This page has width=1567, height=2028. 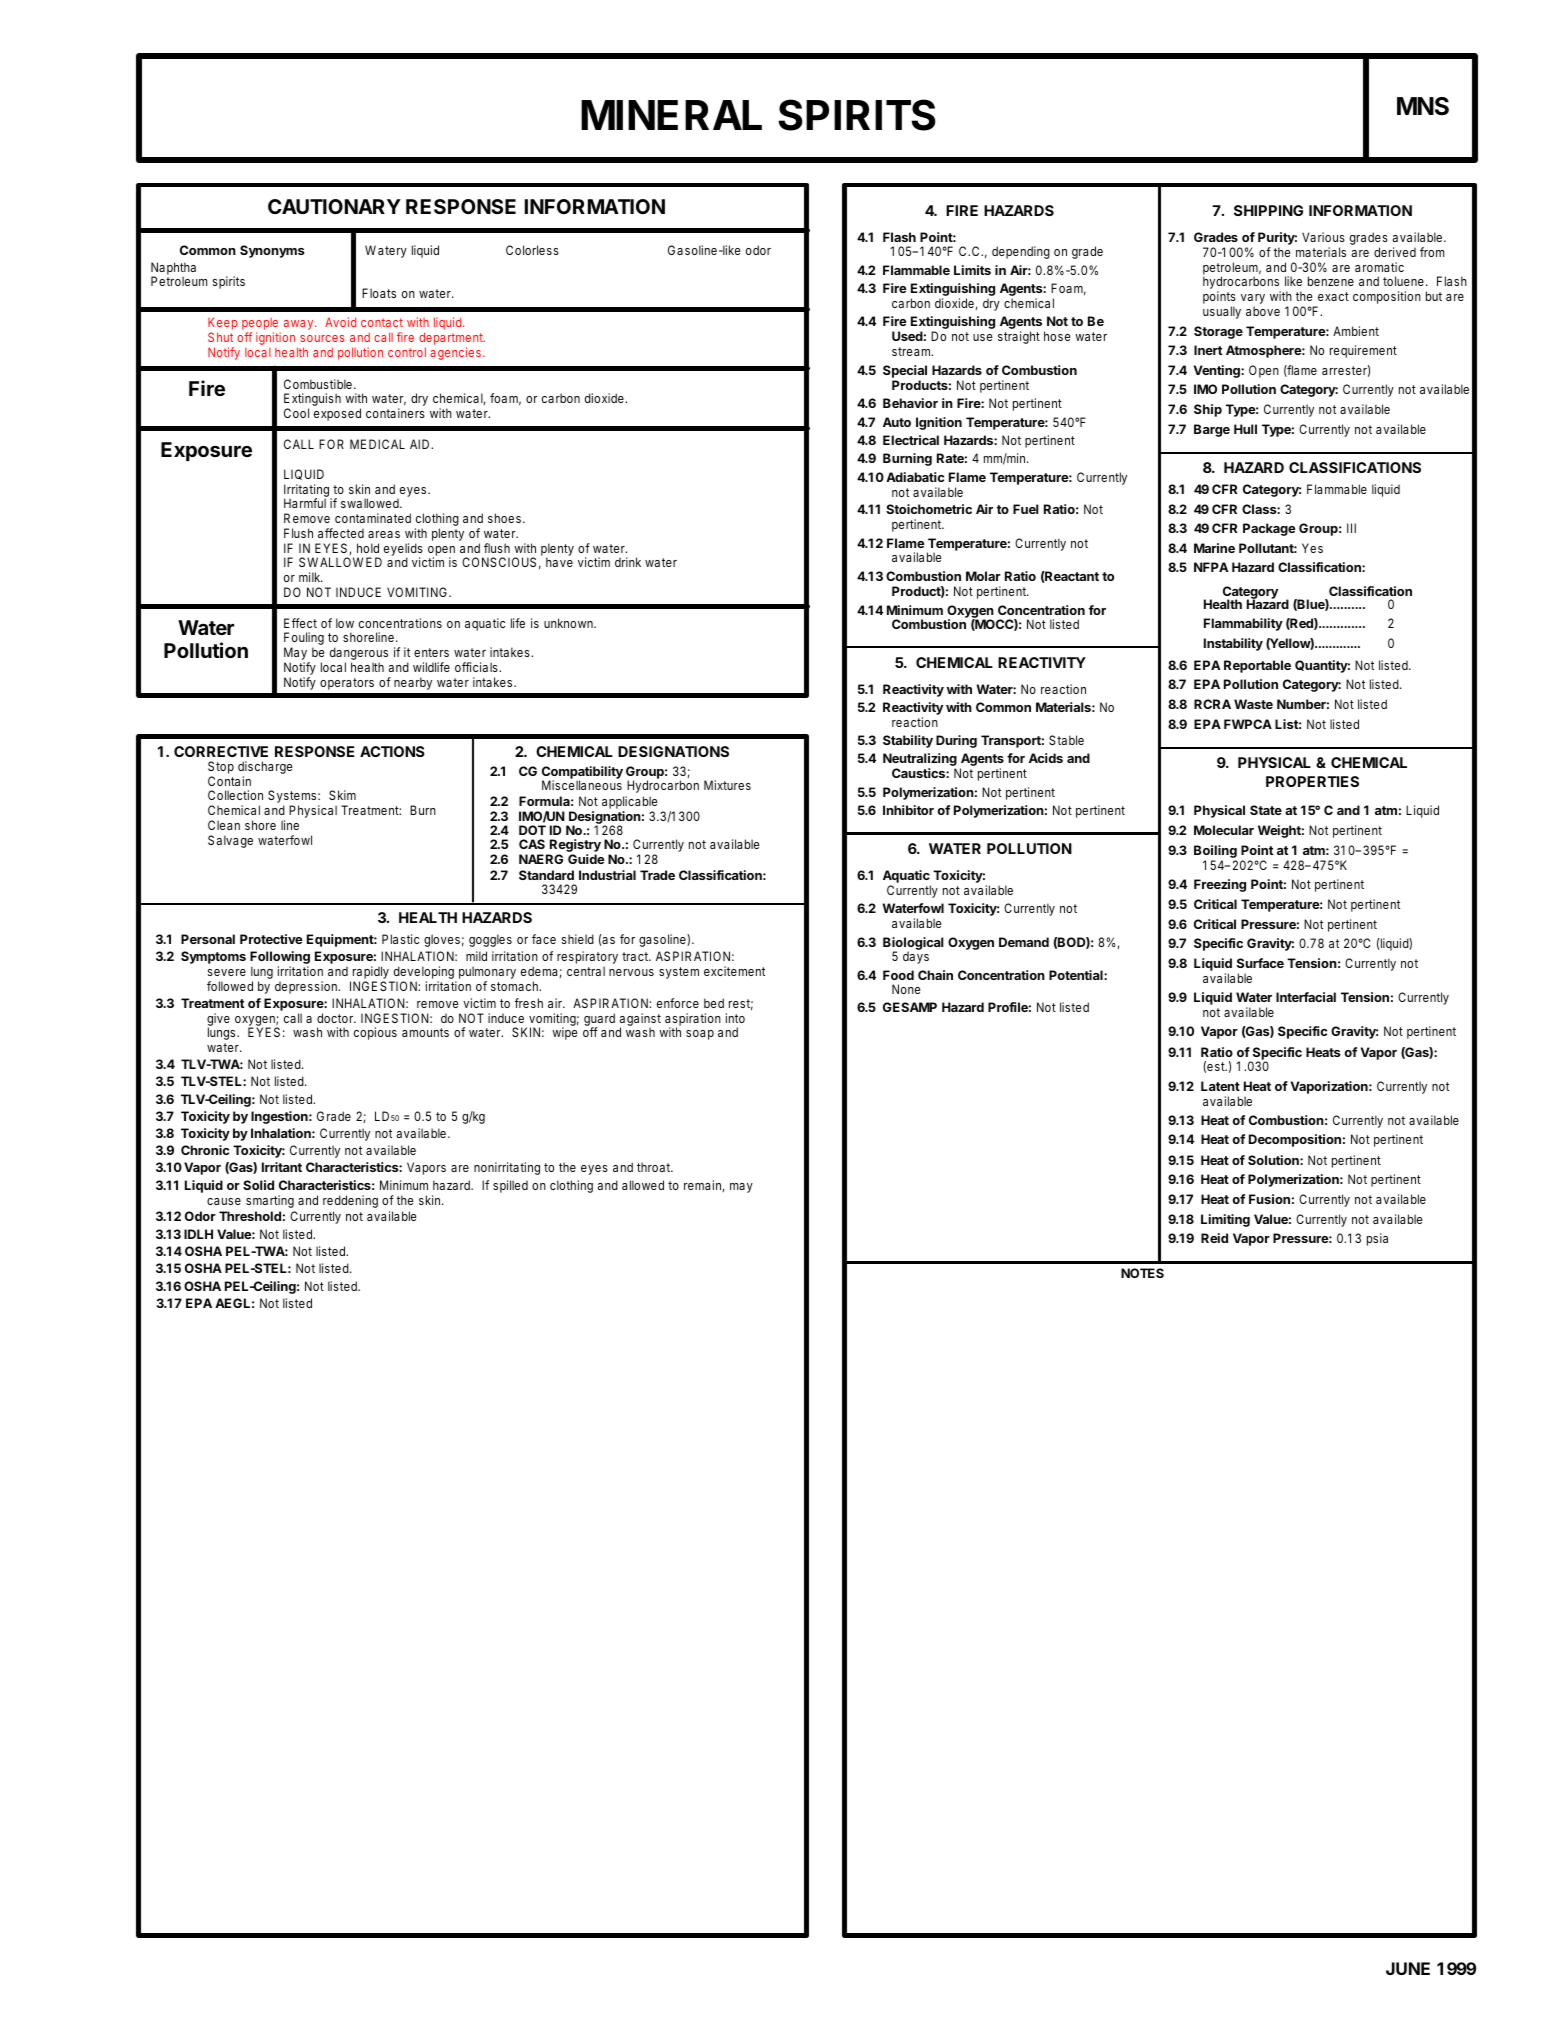 What do you see at coordinates (270, 1201) in the page?
I see `smarting` at bounding box center [270, 1201].
